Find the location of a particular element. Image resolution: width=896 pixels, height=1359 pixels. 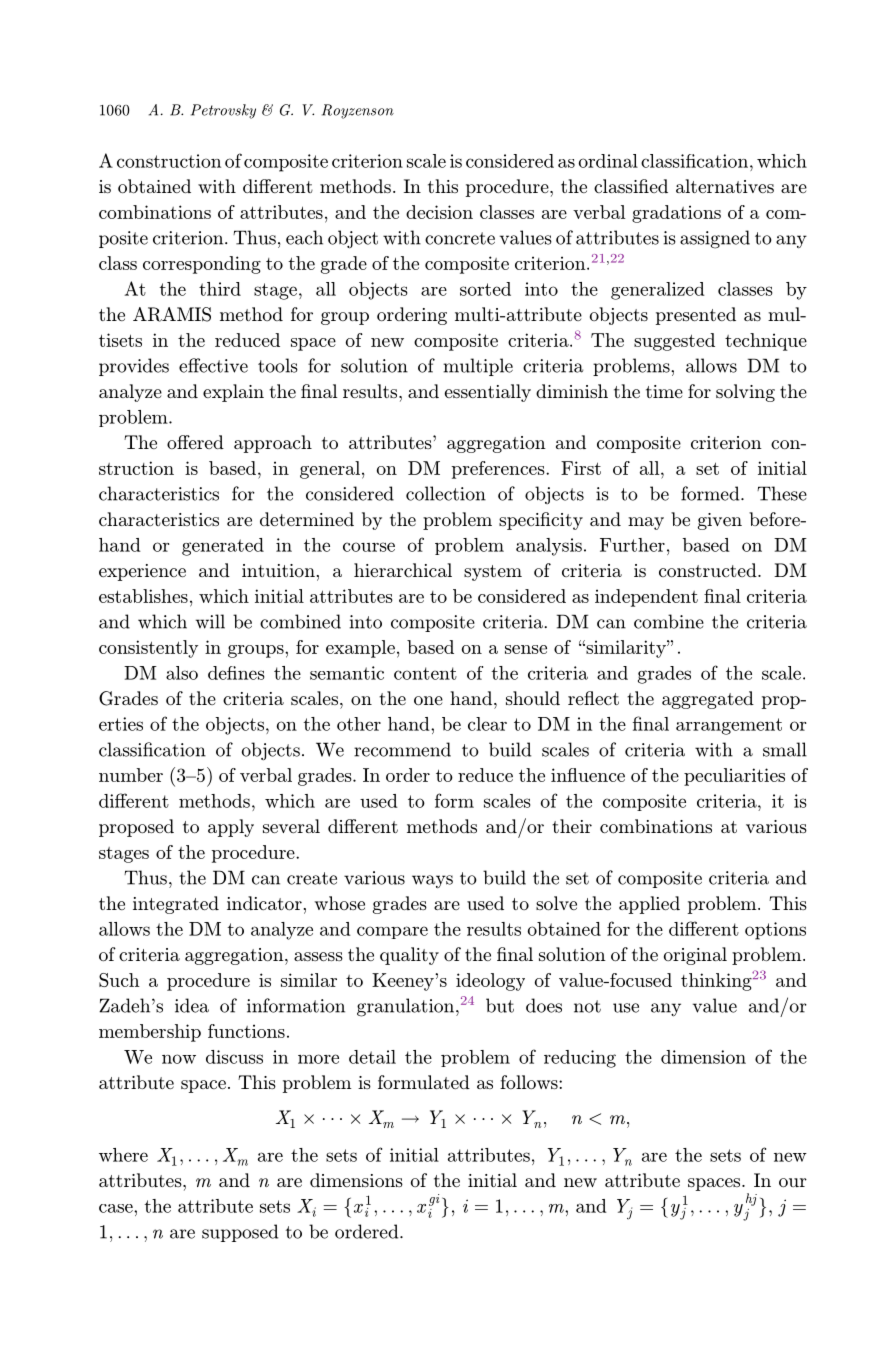

integrated is located at coordinates (176, 905).
